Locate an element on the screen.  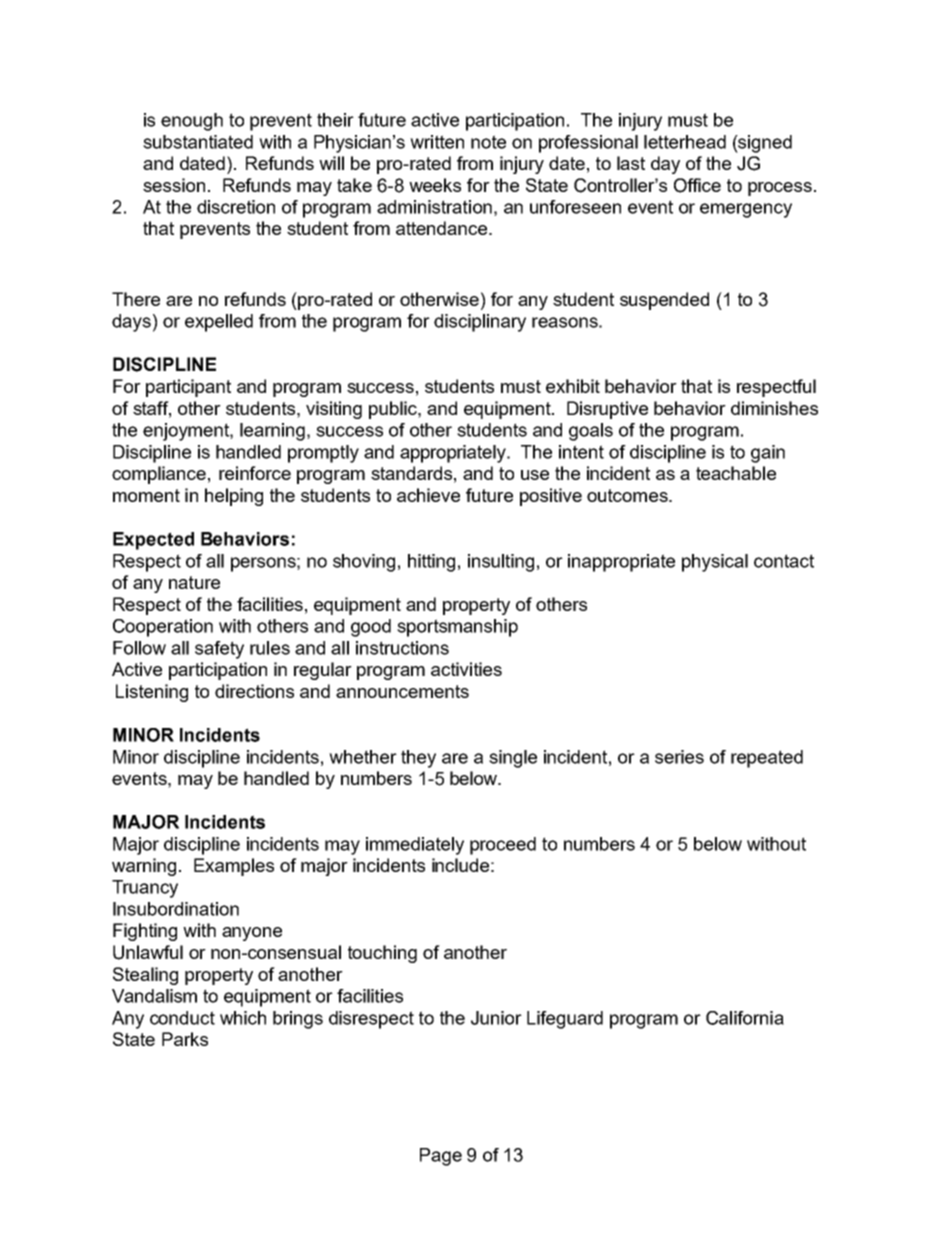
safety is located at coordinates (219, 650).
